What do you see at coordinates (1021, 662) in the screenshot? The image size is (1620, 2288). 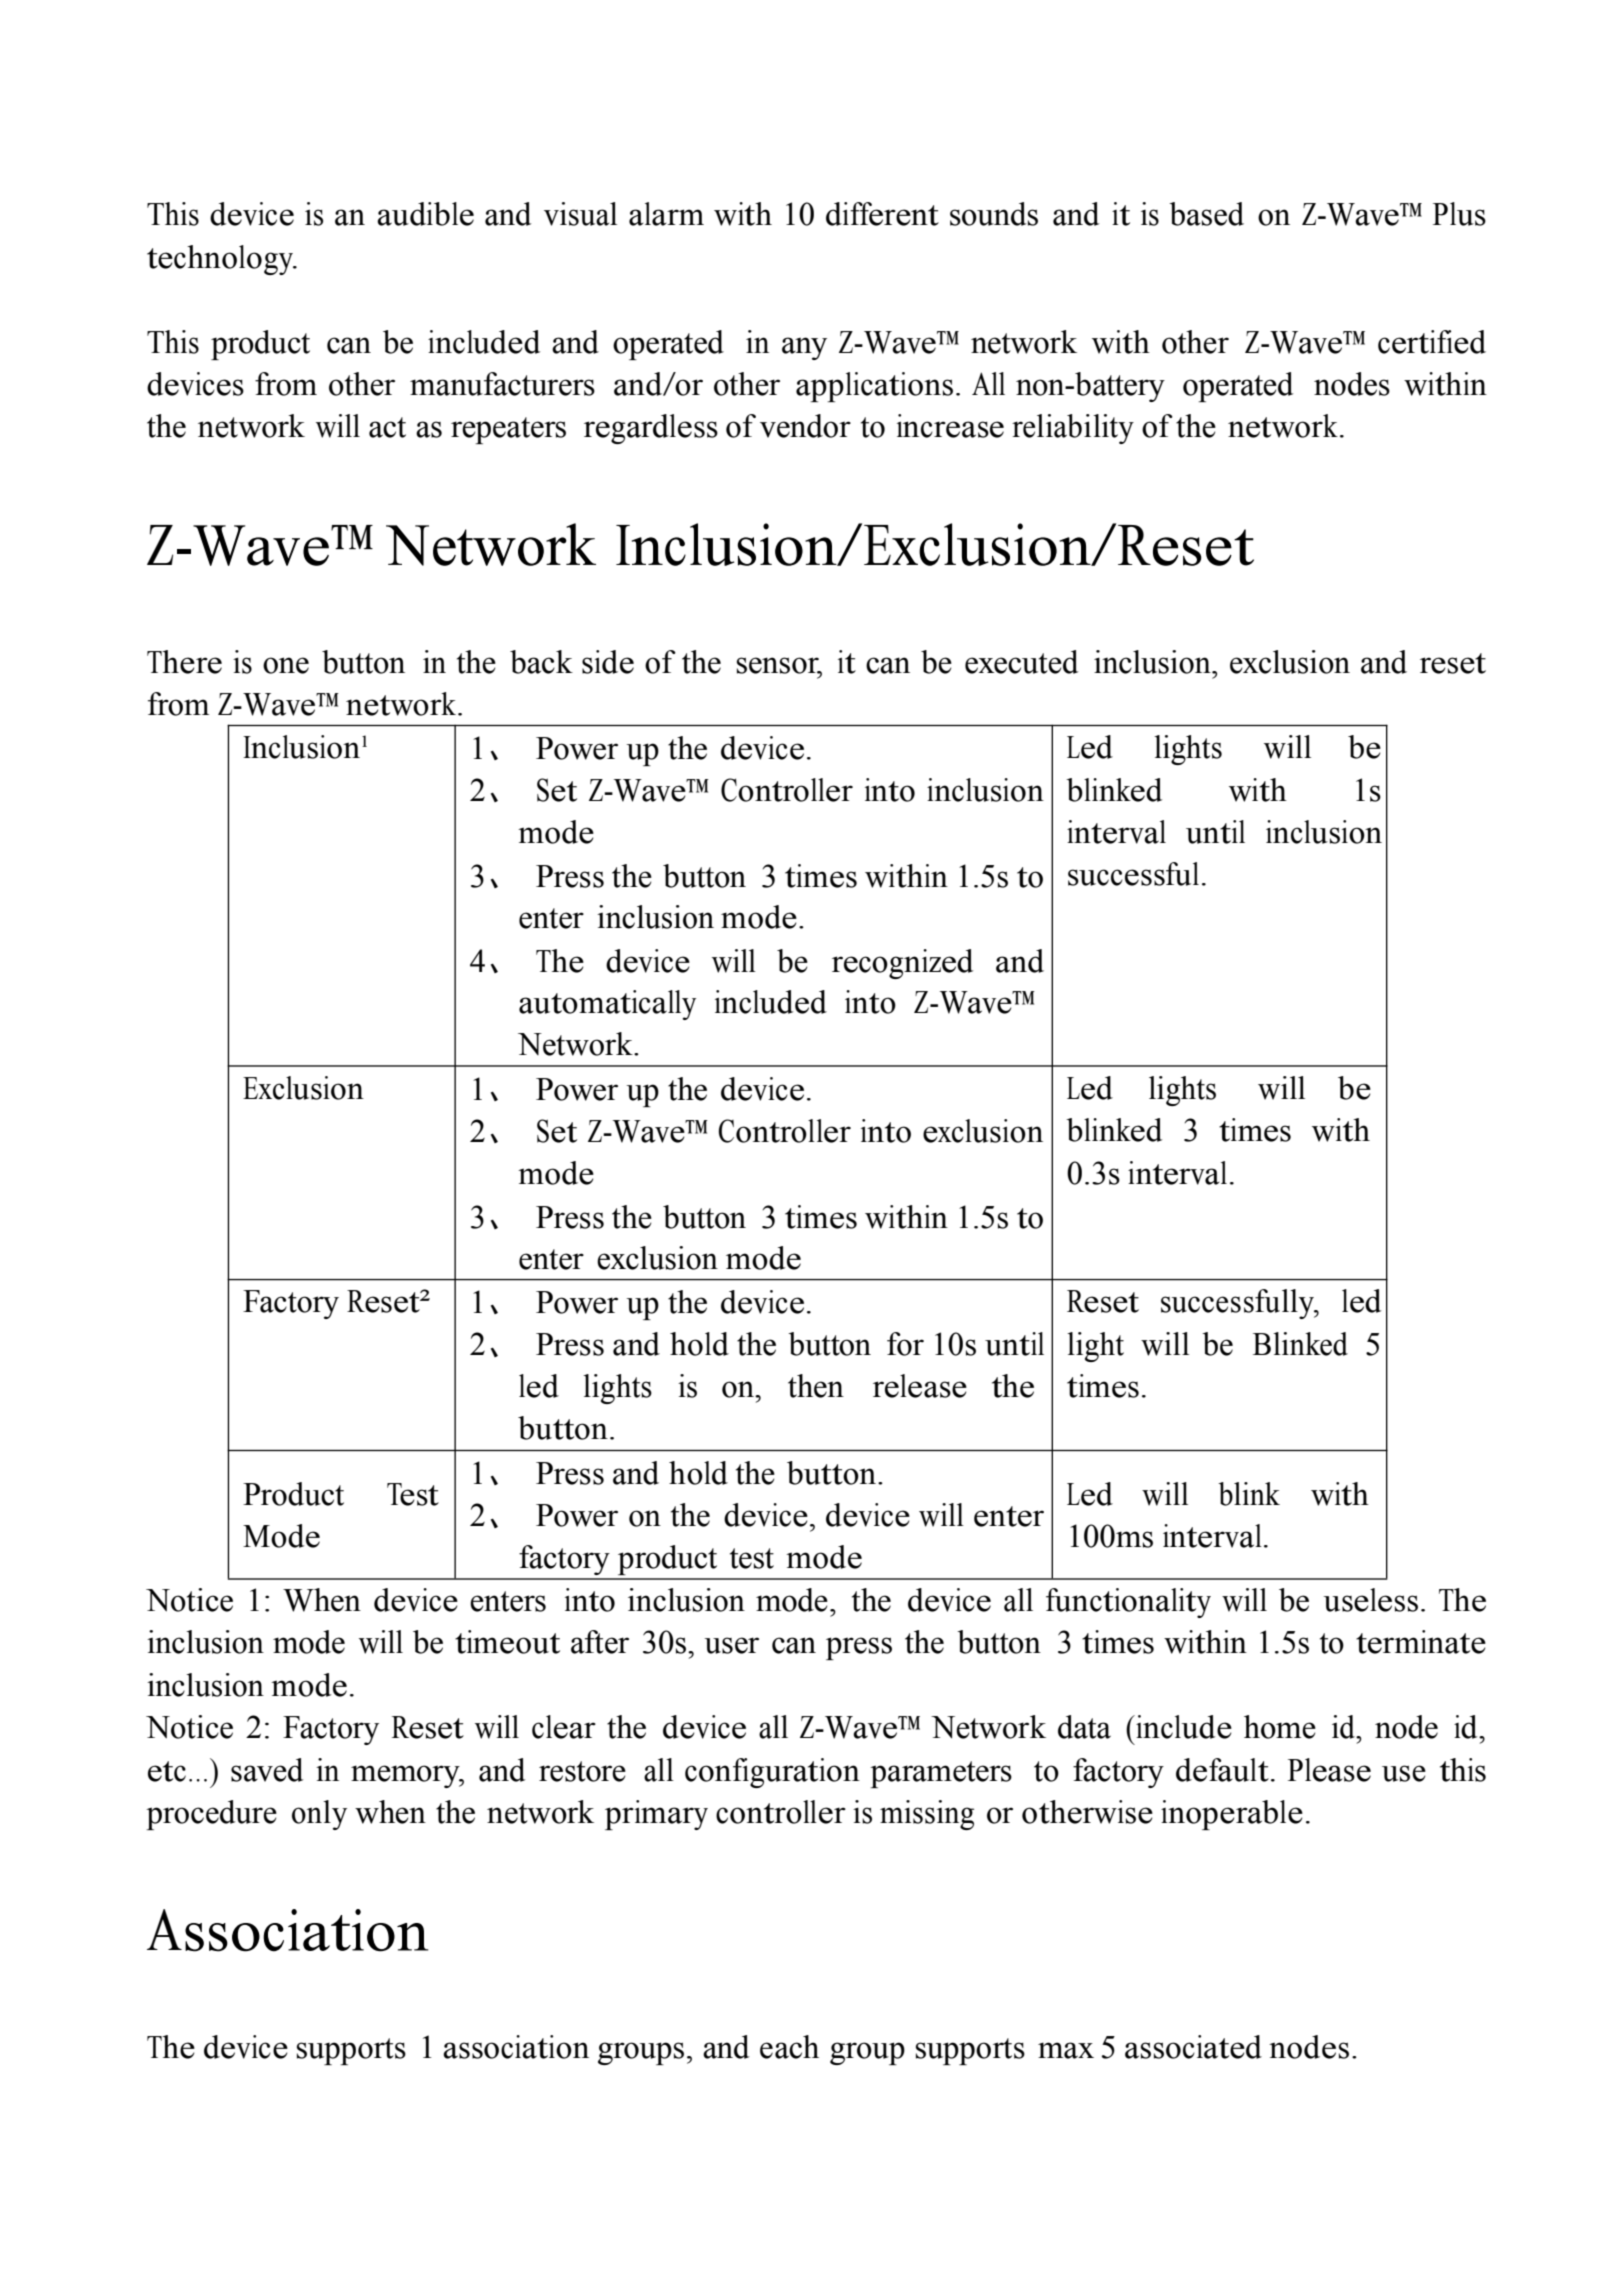 I see `executed` at bounding box center [1021, 662].
